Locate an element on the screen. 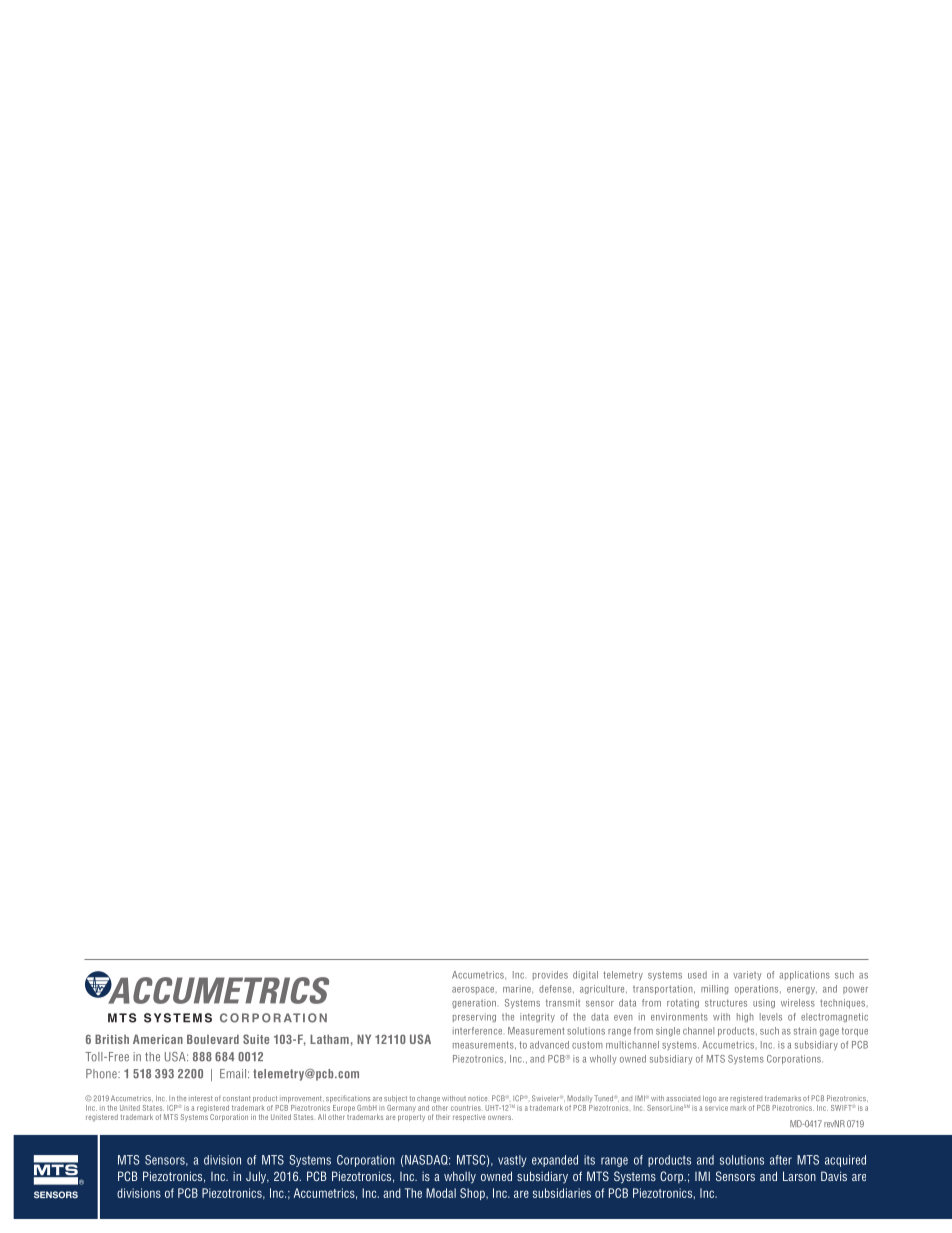 This screenshot has width=952, height=1233. strain is located at coordinates (805, 1031).
